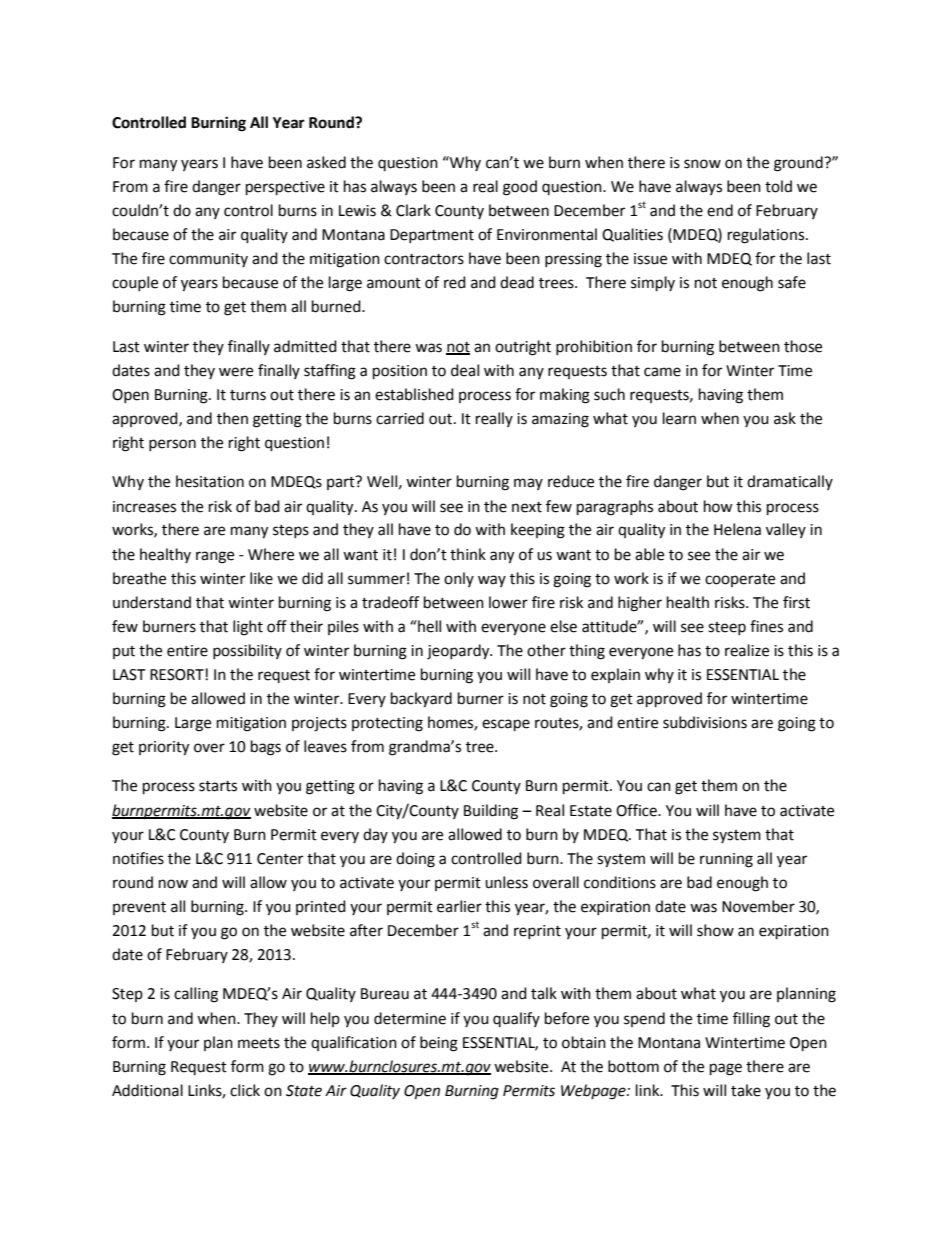  I want to click on perspective, so click(285, 188).
